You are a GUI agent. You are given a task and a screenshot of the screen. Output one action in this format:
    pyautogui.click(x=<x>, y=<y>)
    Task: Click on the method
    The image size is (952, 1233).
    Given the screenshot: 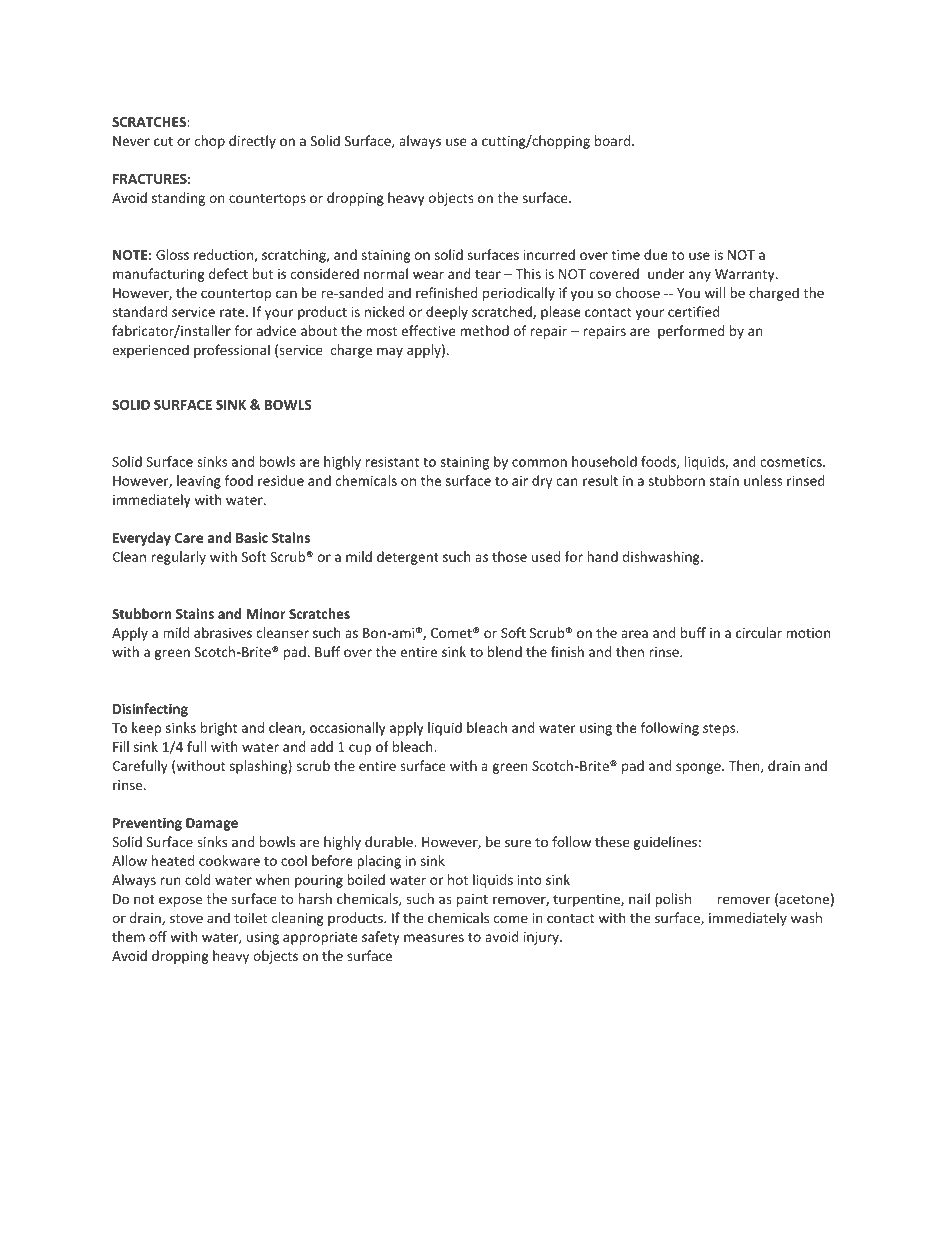 What is the action you would take?
    pyautogui.click(x=484, y=330)
